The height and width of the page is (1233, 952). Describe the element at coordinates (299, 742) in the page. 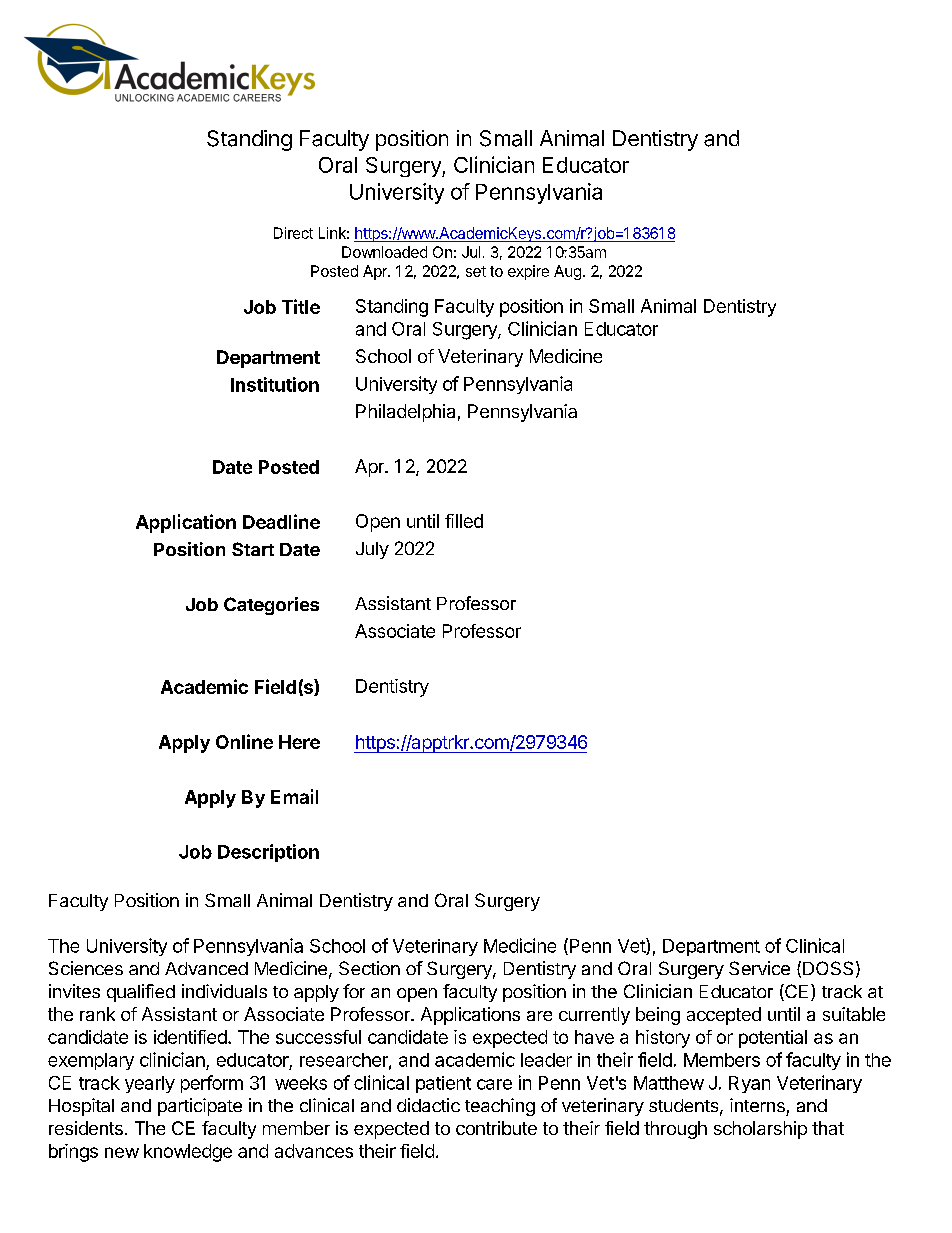

I see `Here` at that location.
